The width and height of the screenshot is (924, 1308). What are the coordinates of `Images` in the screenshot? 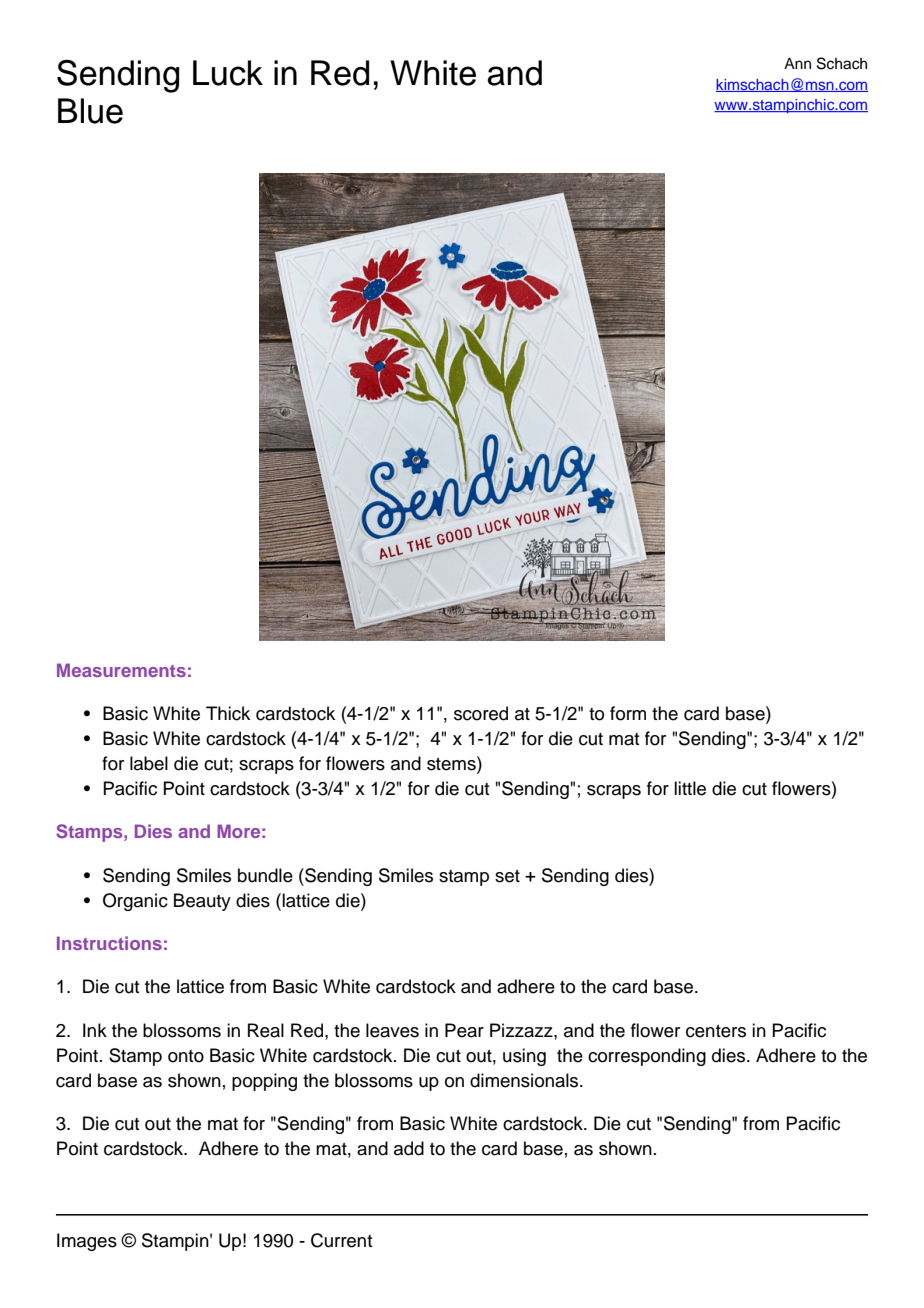 It's located at (87, 1242).
